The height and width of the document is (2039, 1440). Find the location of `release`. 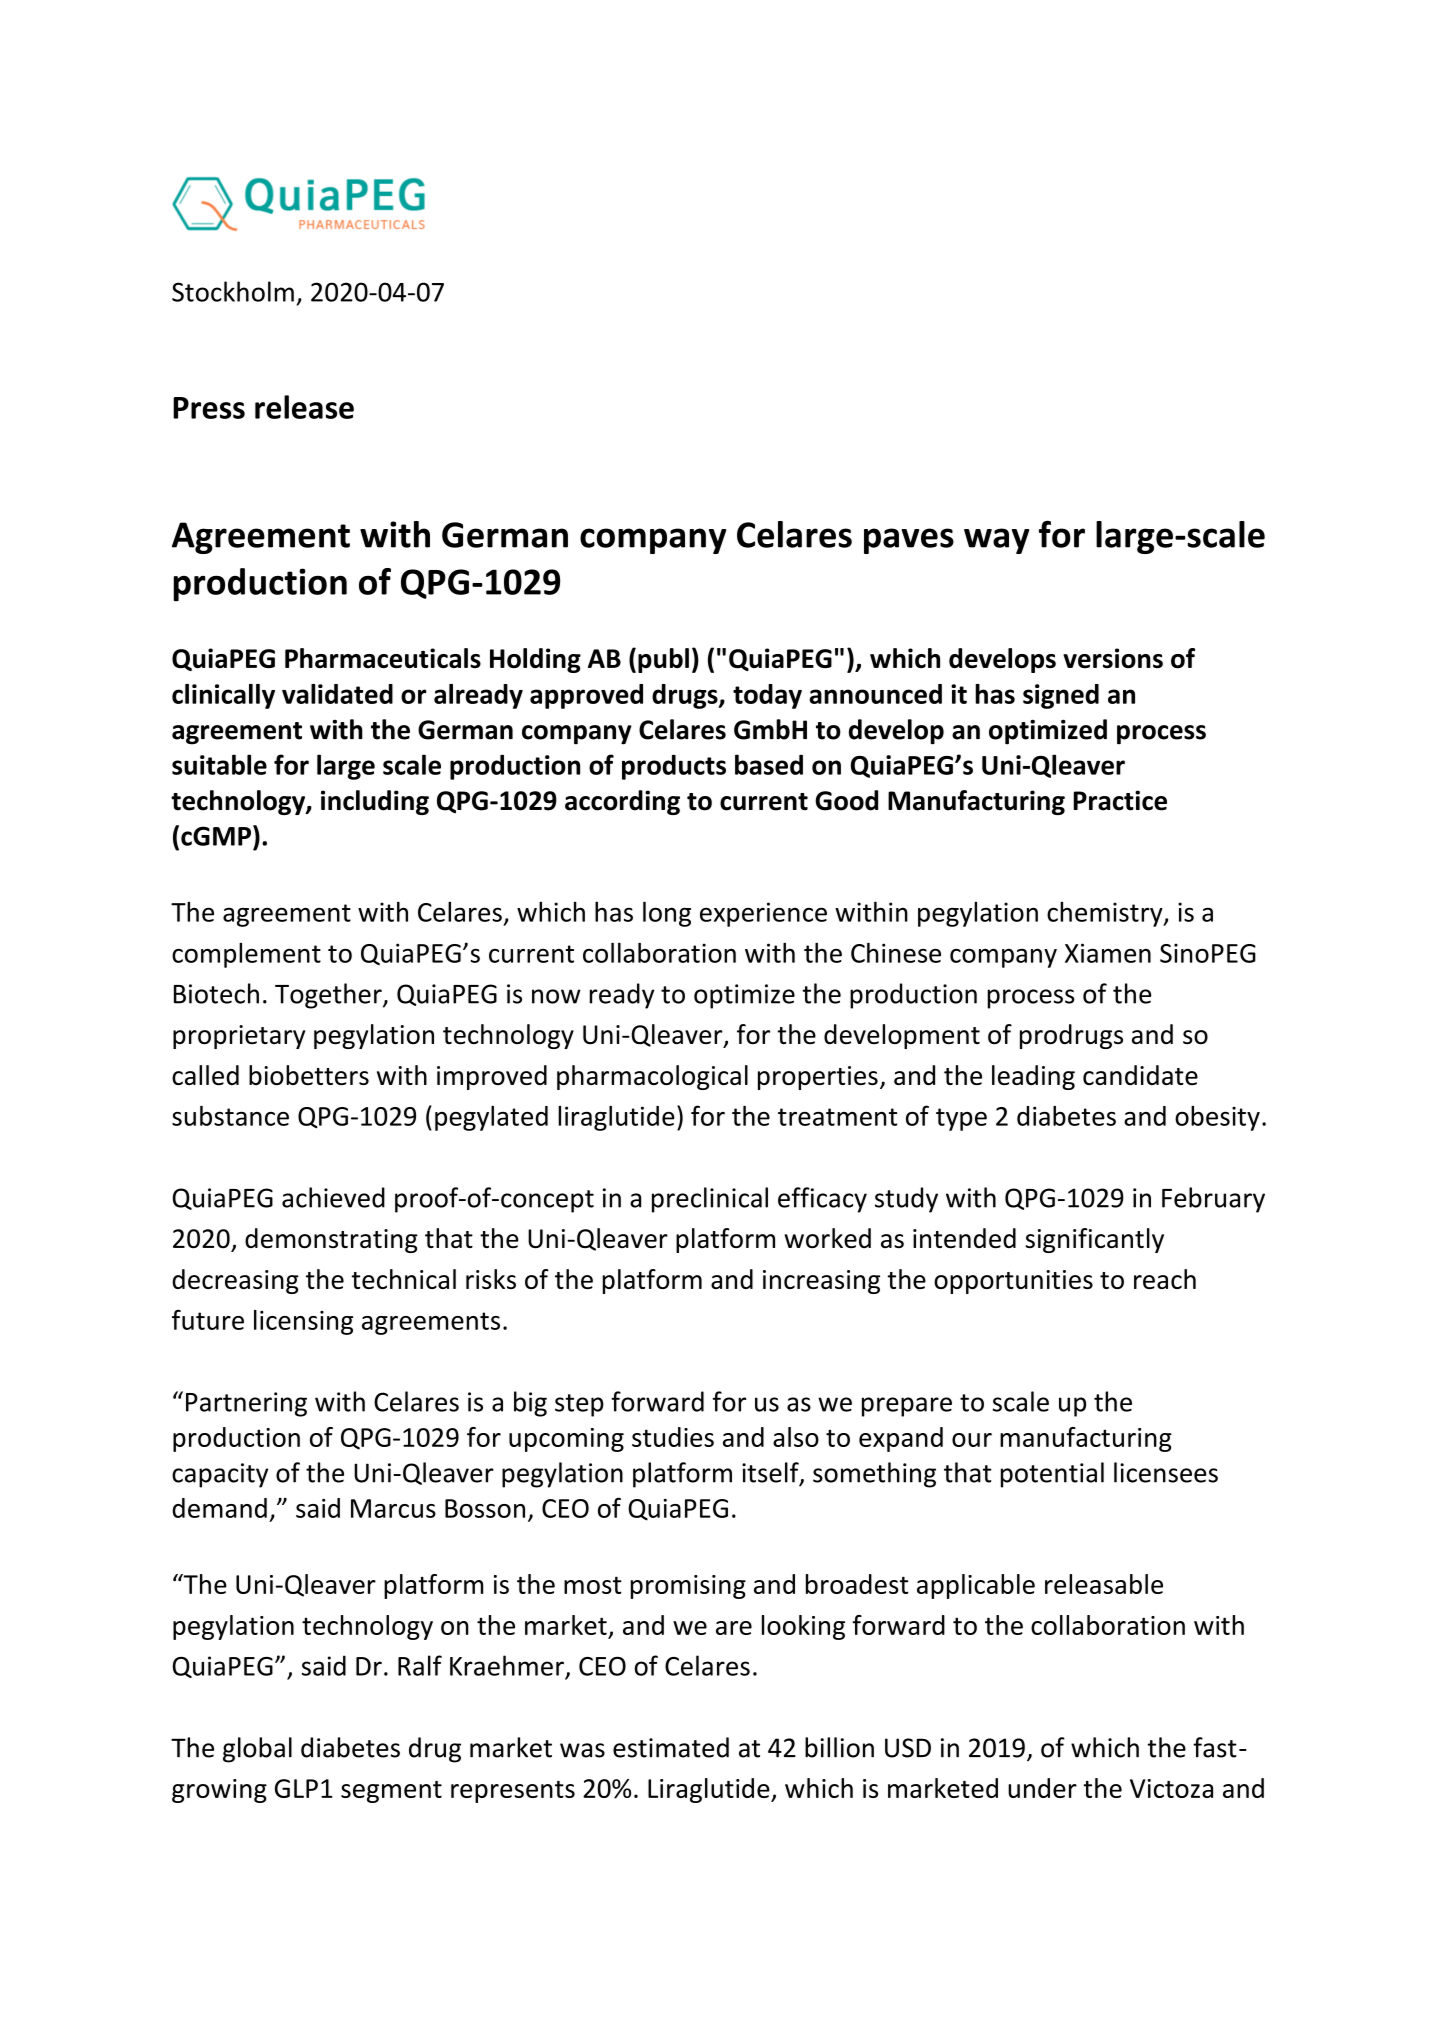

release is located at coordinates (304, 407).
